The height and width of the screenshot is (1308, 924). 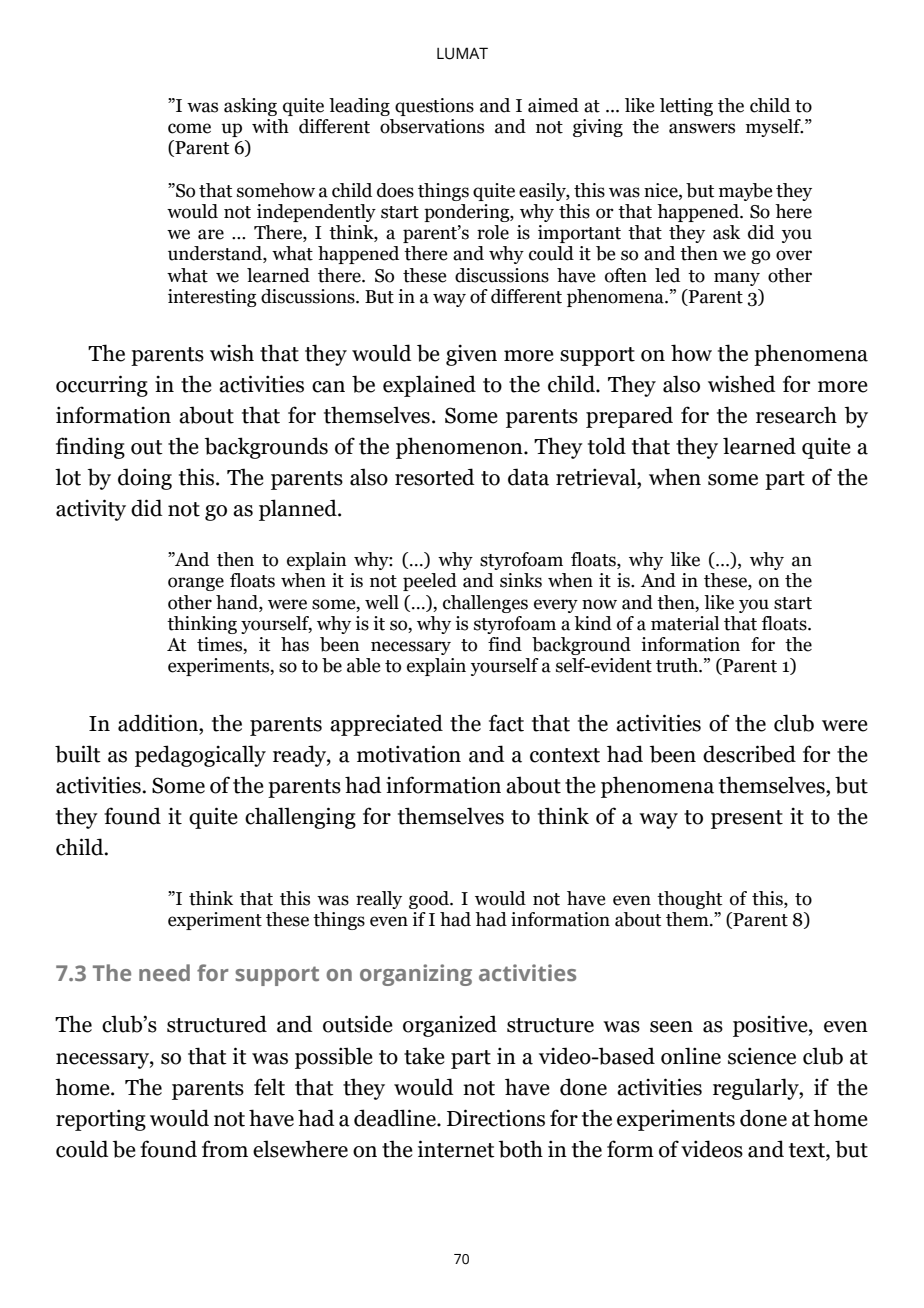 I want to click on reporting, so click(x=101, y=1120).
